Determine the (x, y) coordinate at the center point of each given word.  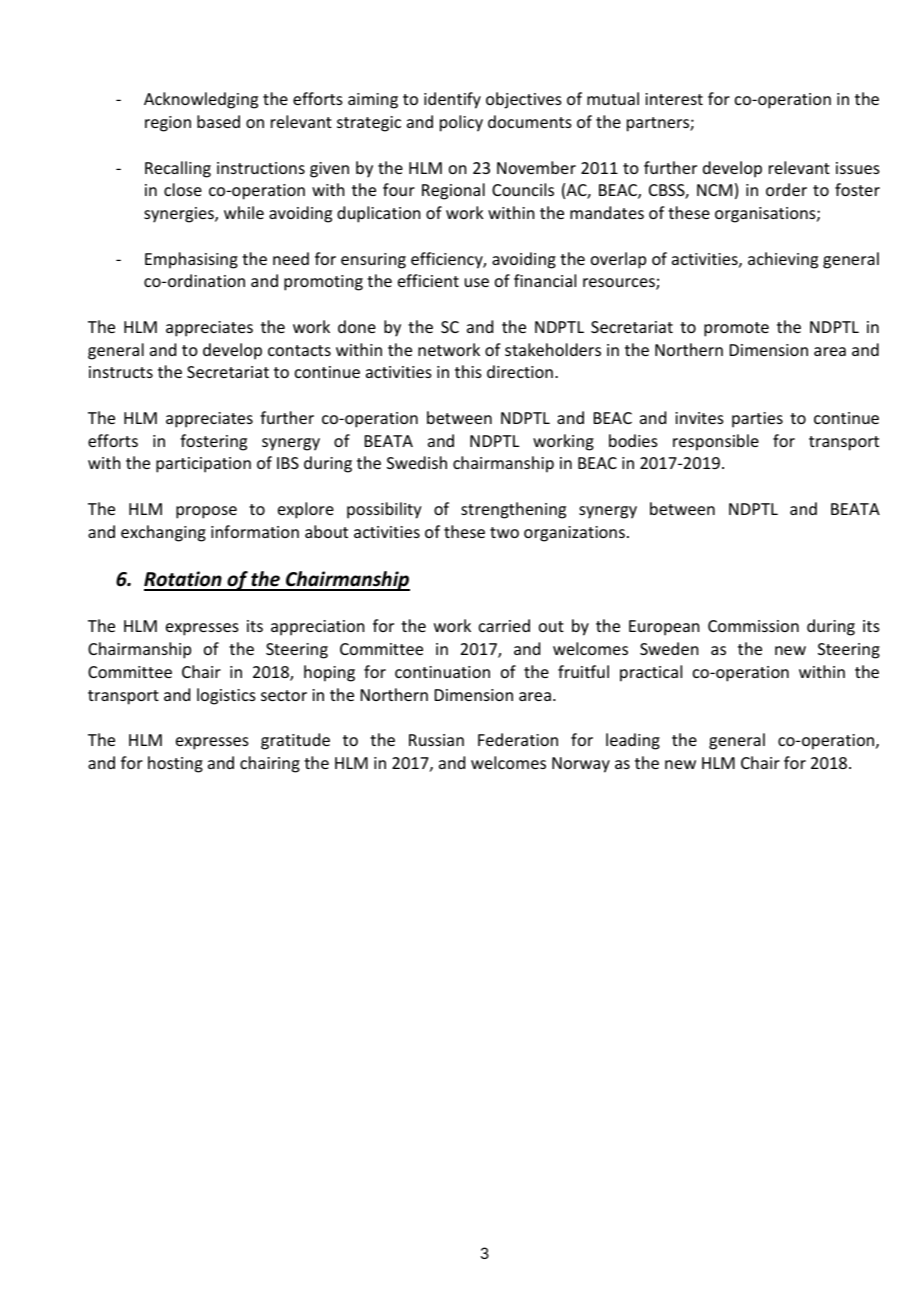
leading (633, 741)
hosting (175, 764)
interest (674, 99)
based (218, 121)
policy (461, 123)
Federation (518, 739)
